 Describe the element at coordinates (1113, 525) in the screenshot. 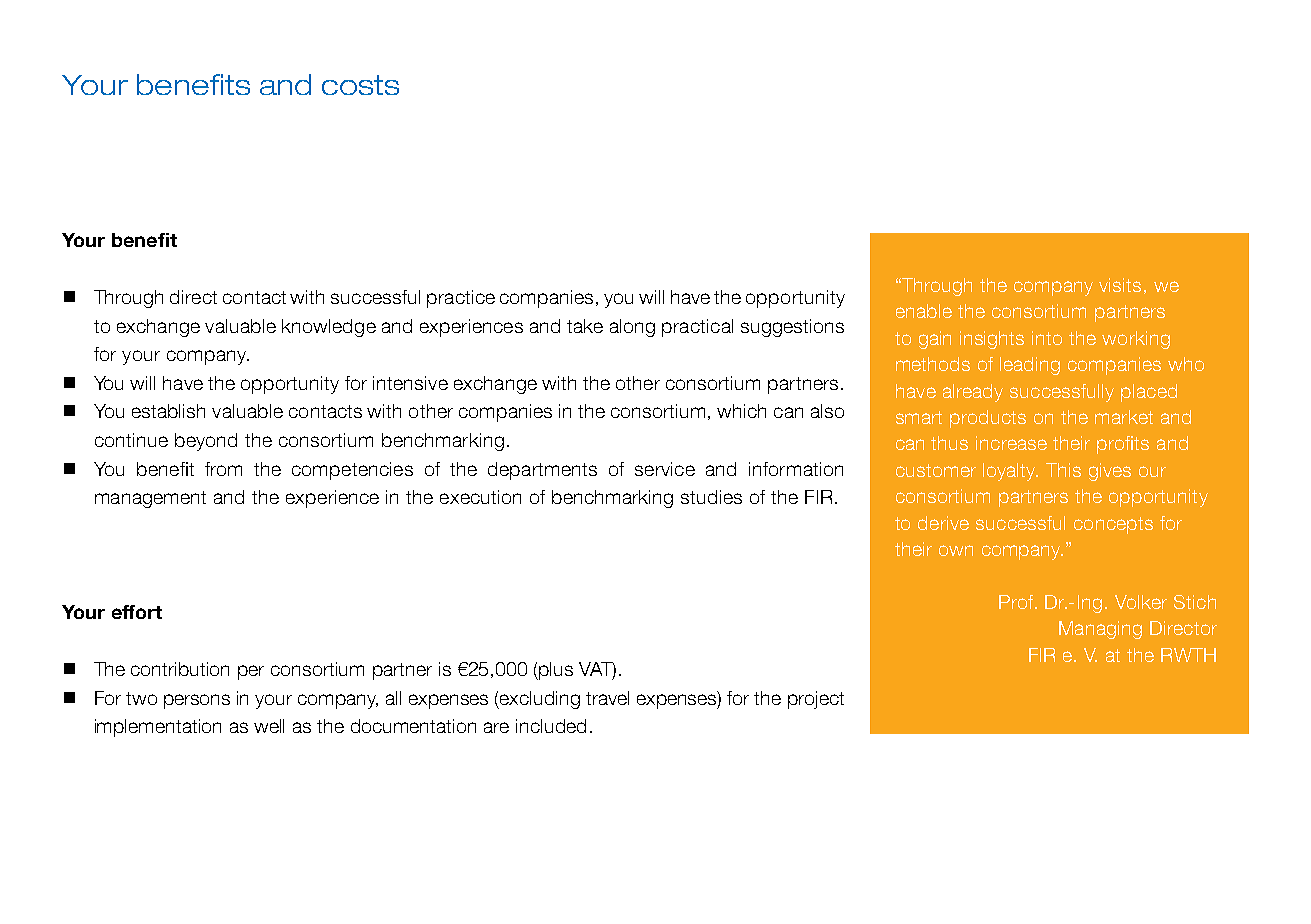

I see `concepts` at that location.
